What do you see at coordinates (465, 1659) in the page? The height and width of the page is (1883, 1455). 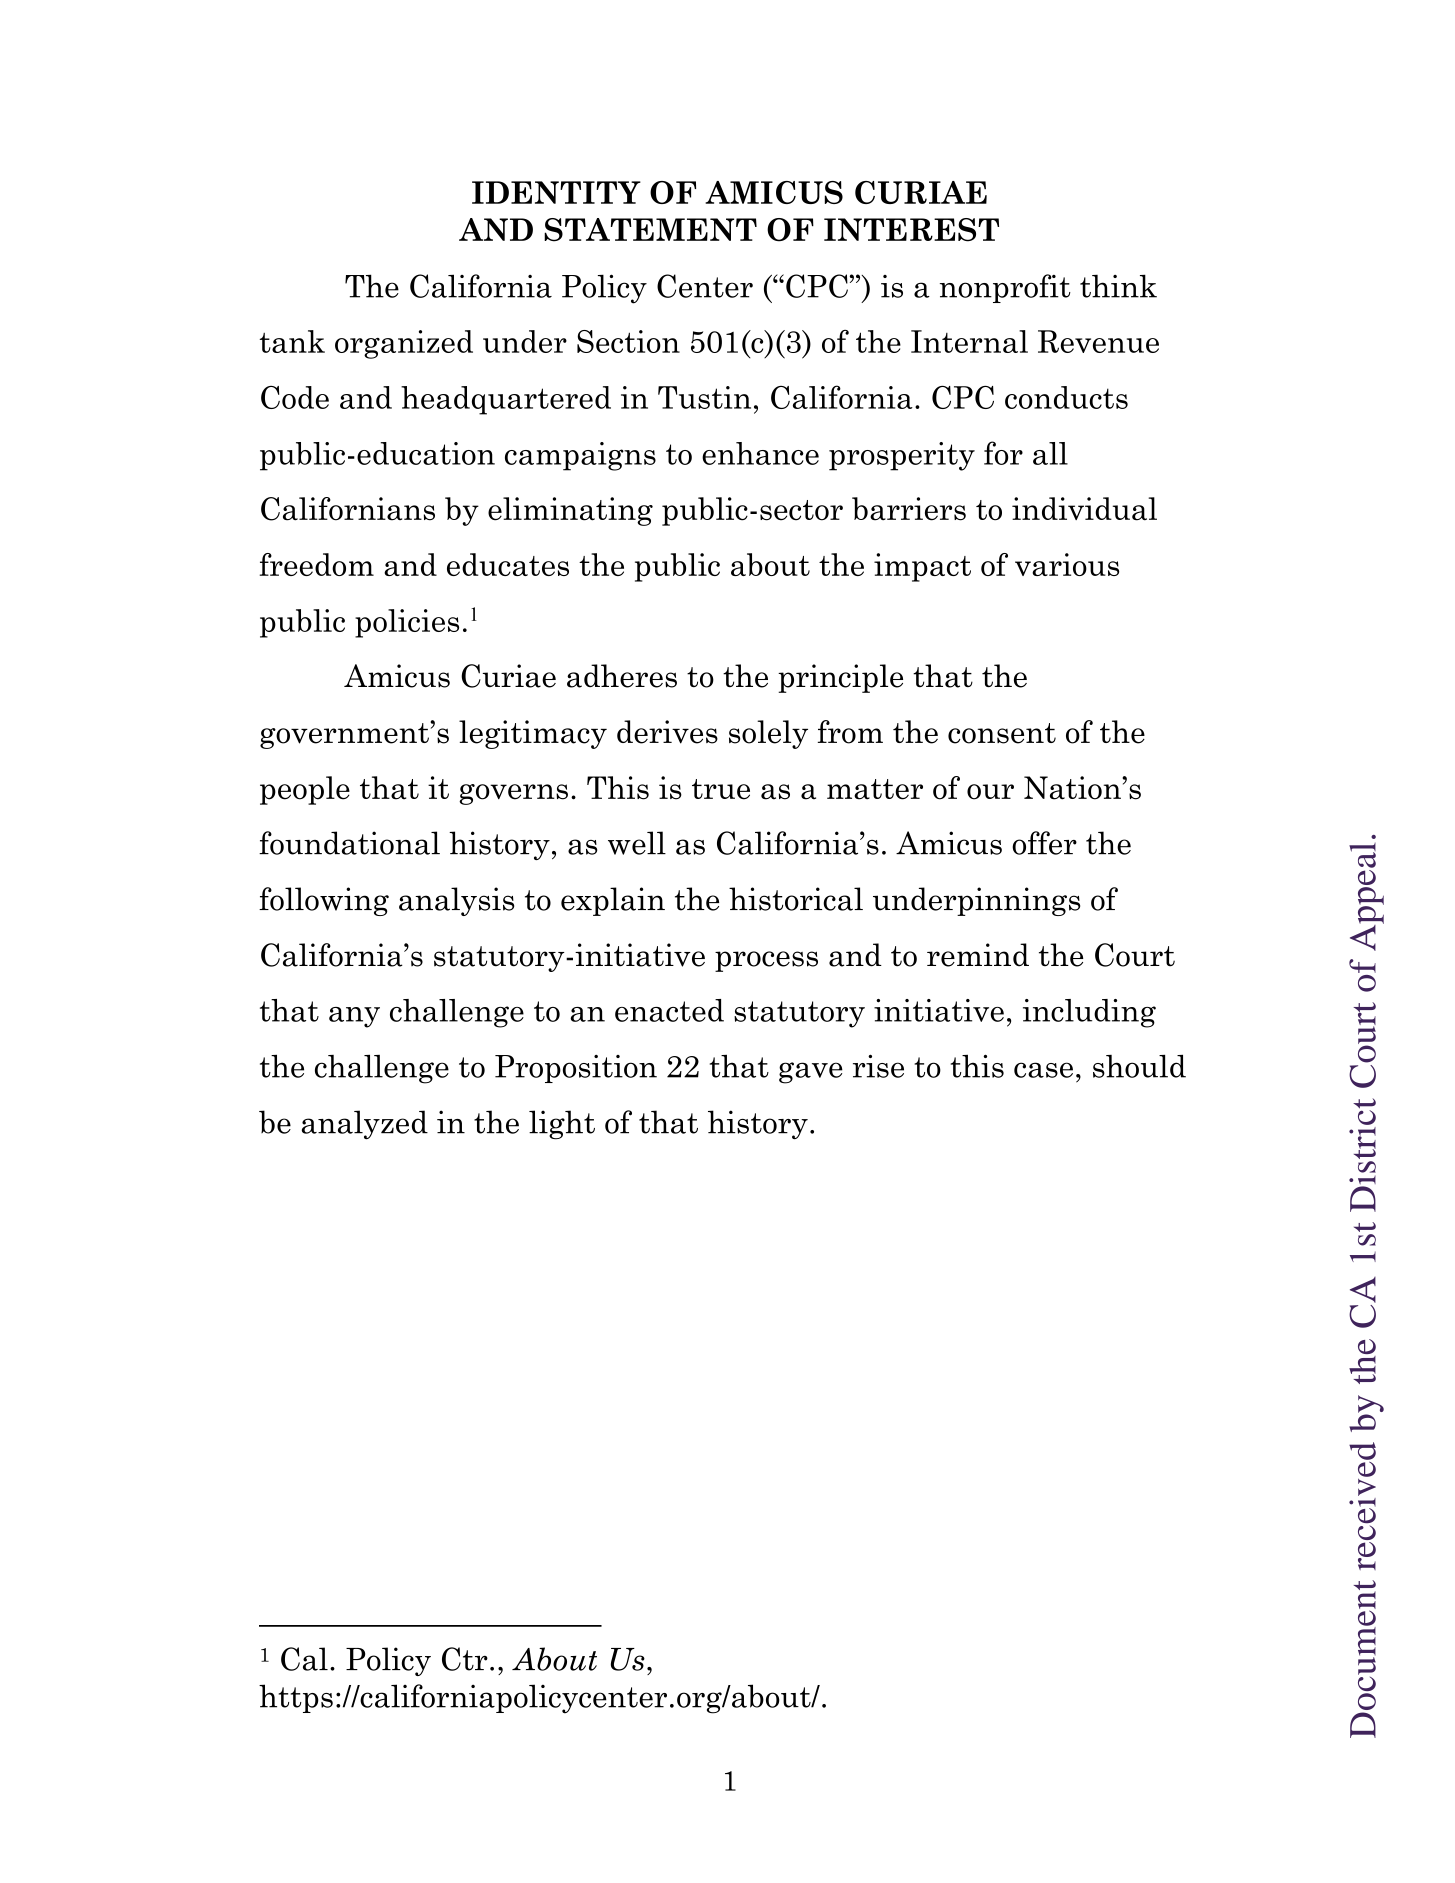 I see `Ctr` at bounding box center [465, 1659].
